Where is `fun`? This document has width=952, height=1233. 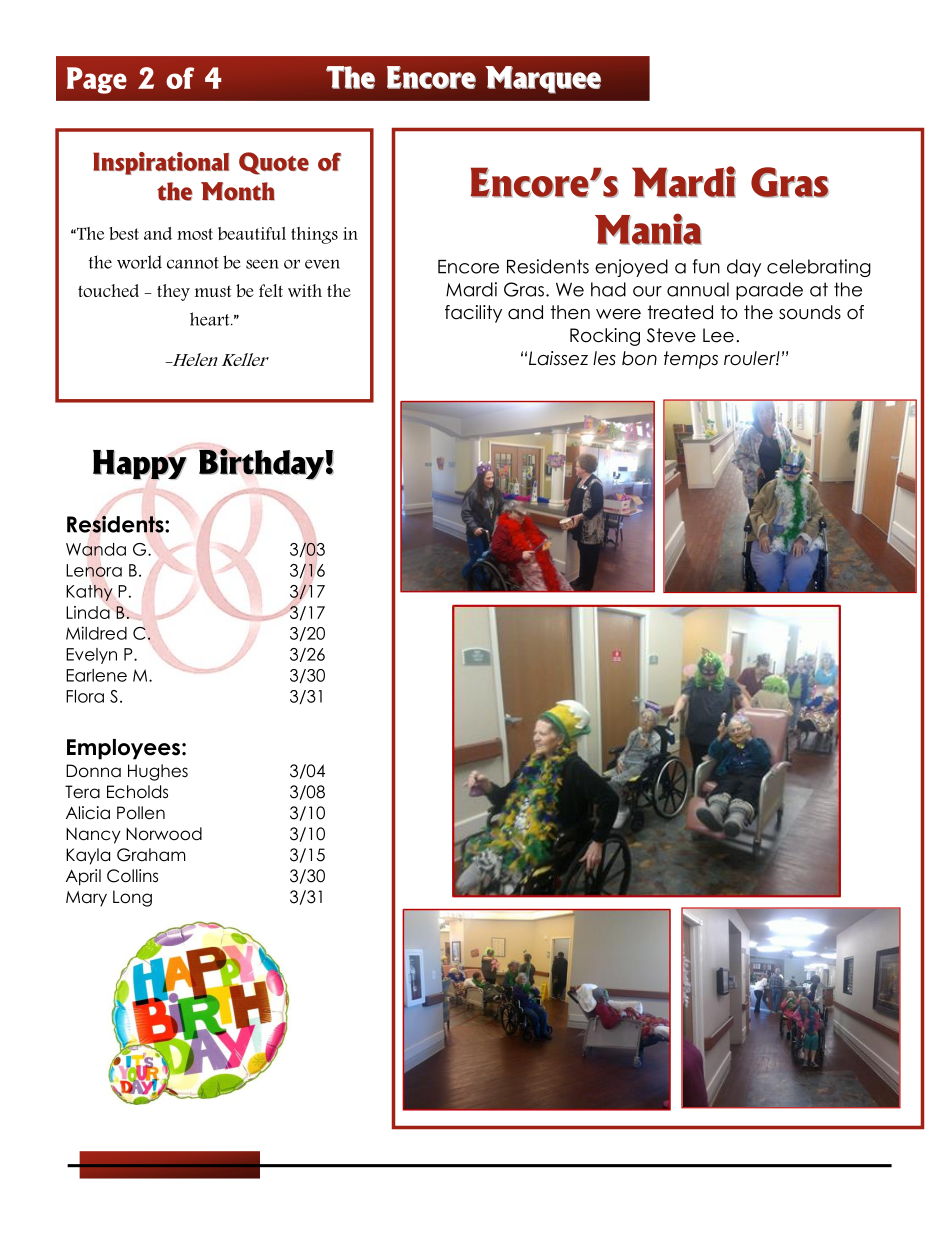 fun is located at coordinates (706, 266).
